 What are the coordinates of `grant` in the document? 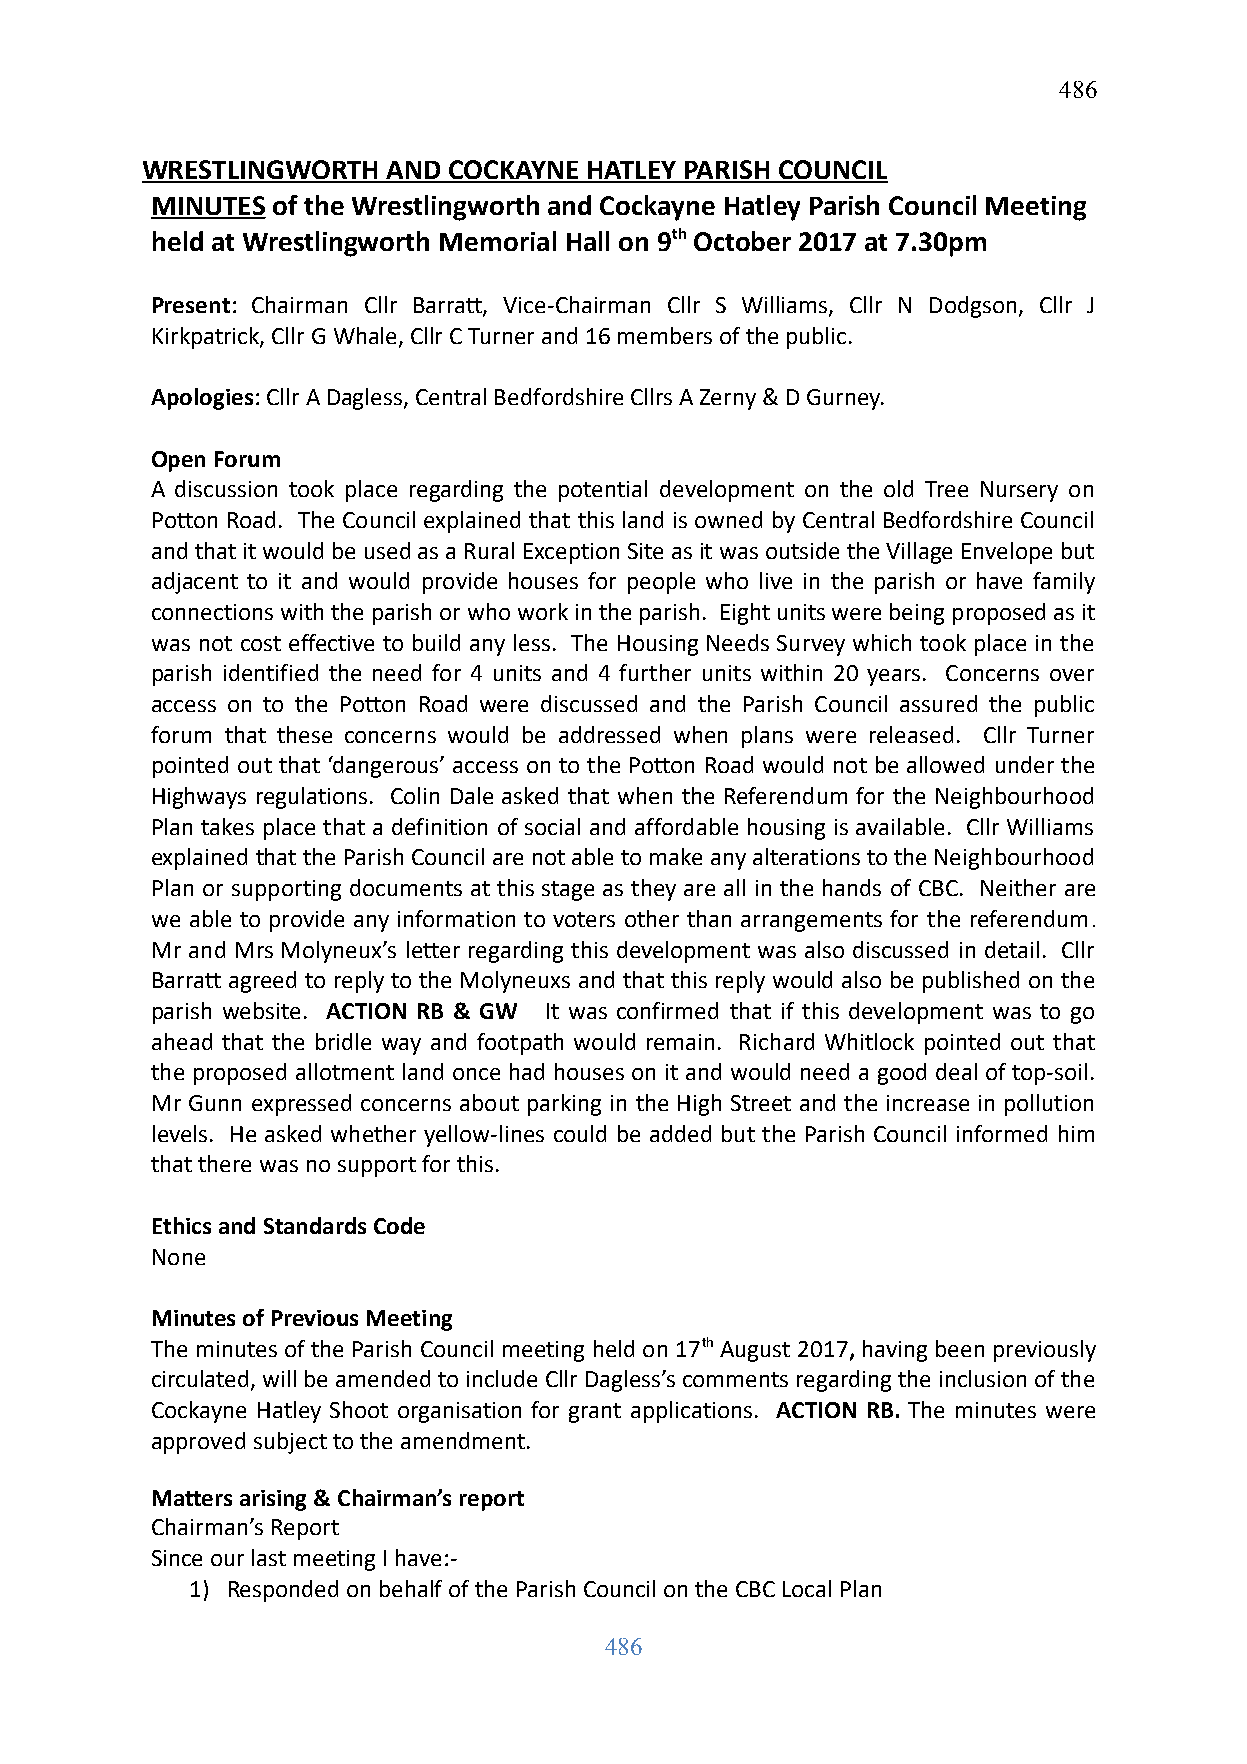 It's located at (595, 1413).
